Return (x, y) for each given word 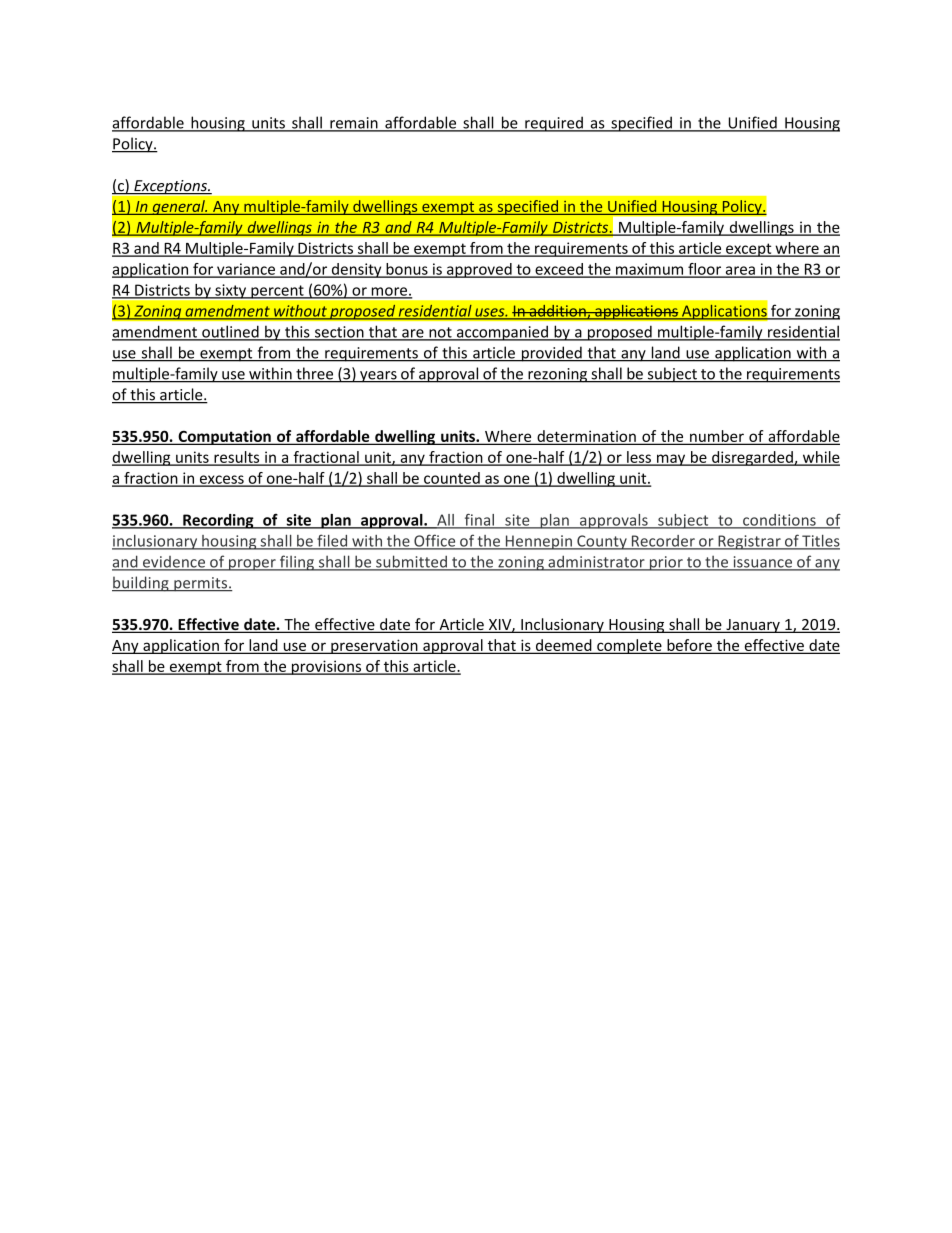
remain (354, 124)
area (740, 271)
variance (246, 270)
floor (705, 270)
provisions (326, 667)
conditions (779, 521)
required (554, 124)
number (717, 437)
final (479, 521)
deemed (563, 646)
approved (479, 270)
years (378, 377)
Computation (224, 437)
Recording (218, 521)
